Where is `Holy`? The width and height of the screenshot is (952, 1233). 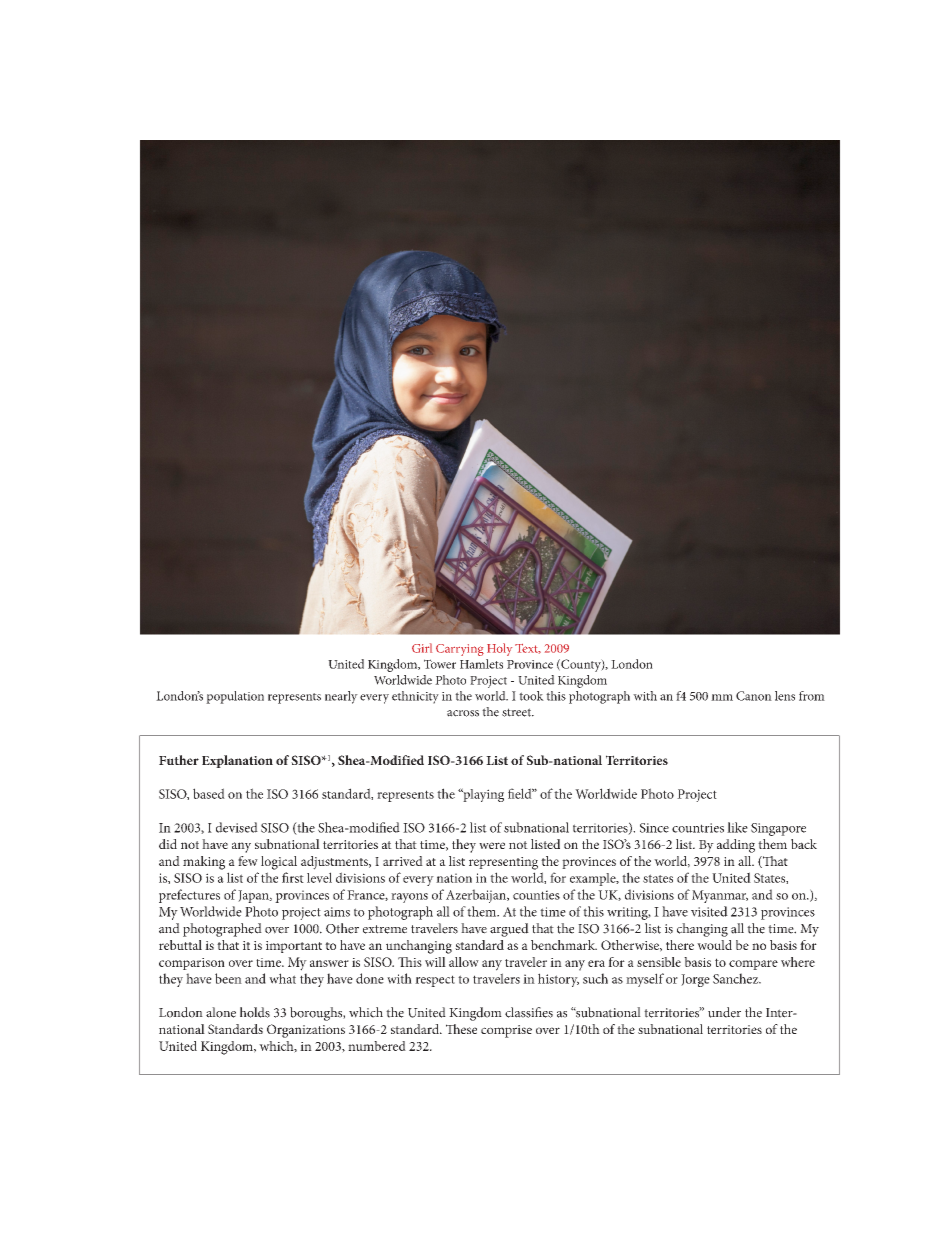 Holy is located at coordinates (499, 649).
